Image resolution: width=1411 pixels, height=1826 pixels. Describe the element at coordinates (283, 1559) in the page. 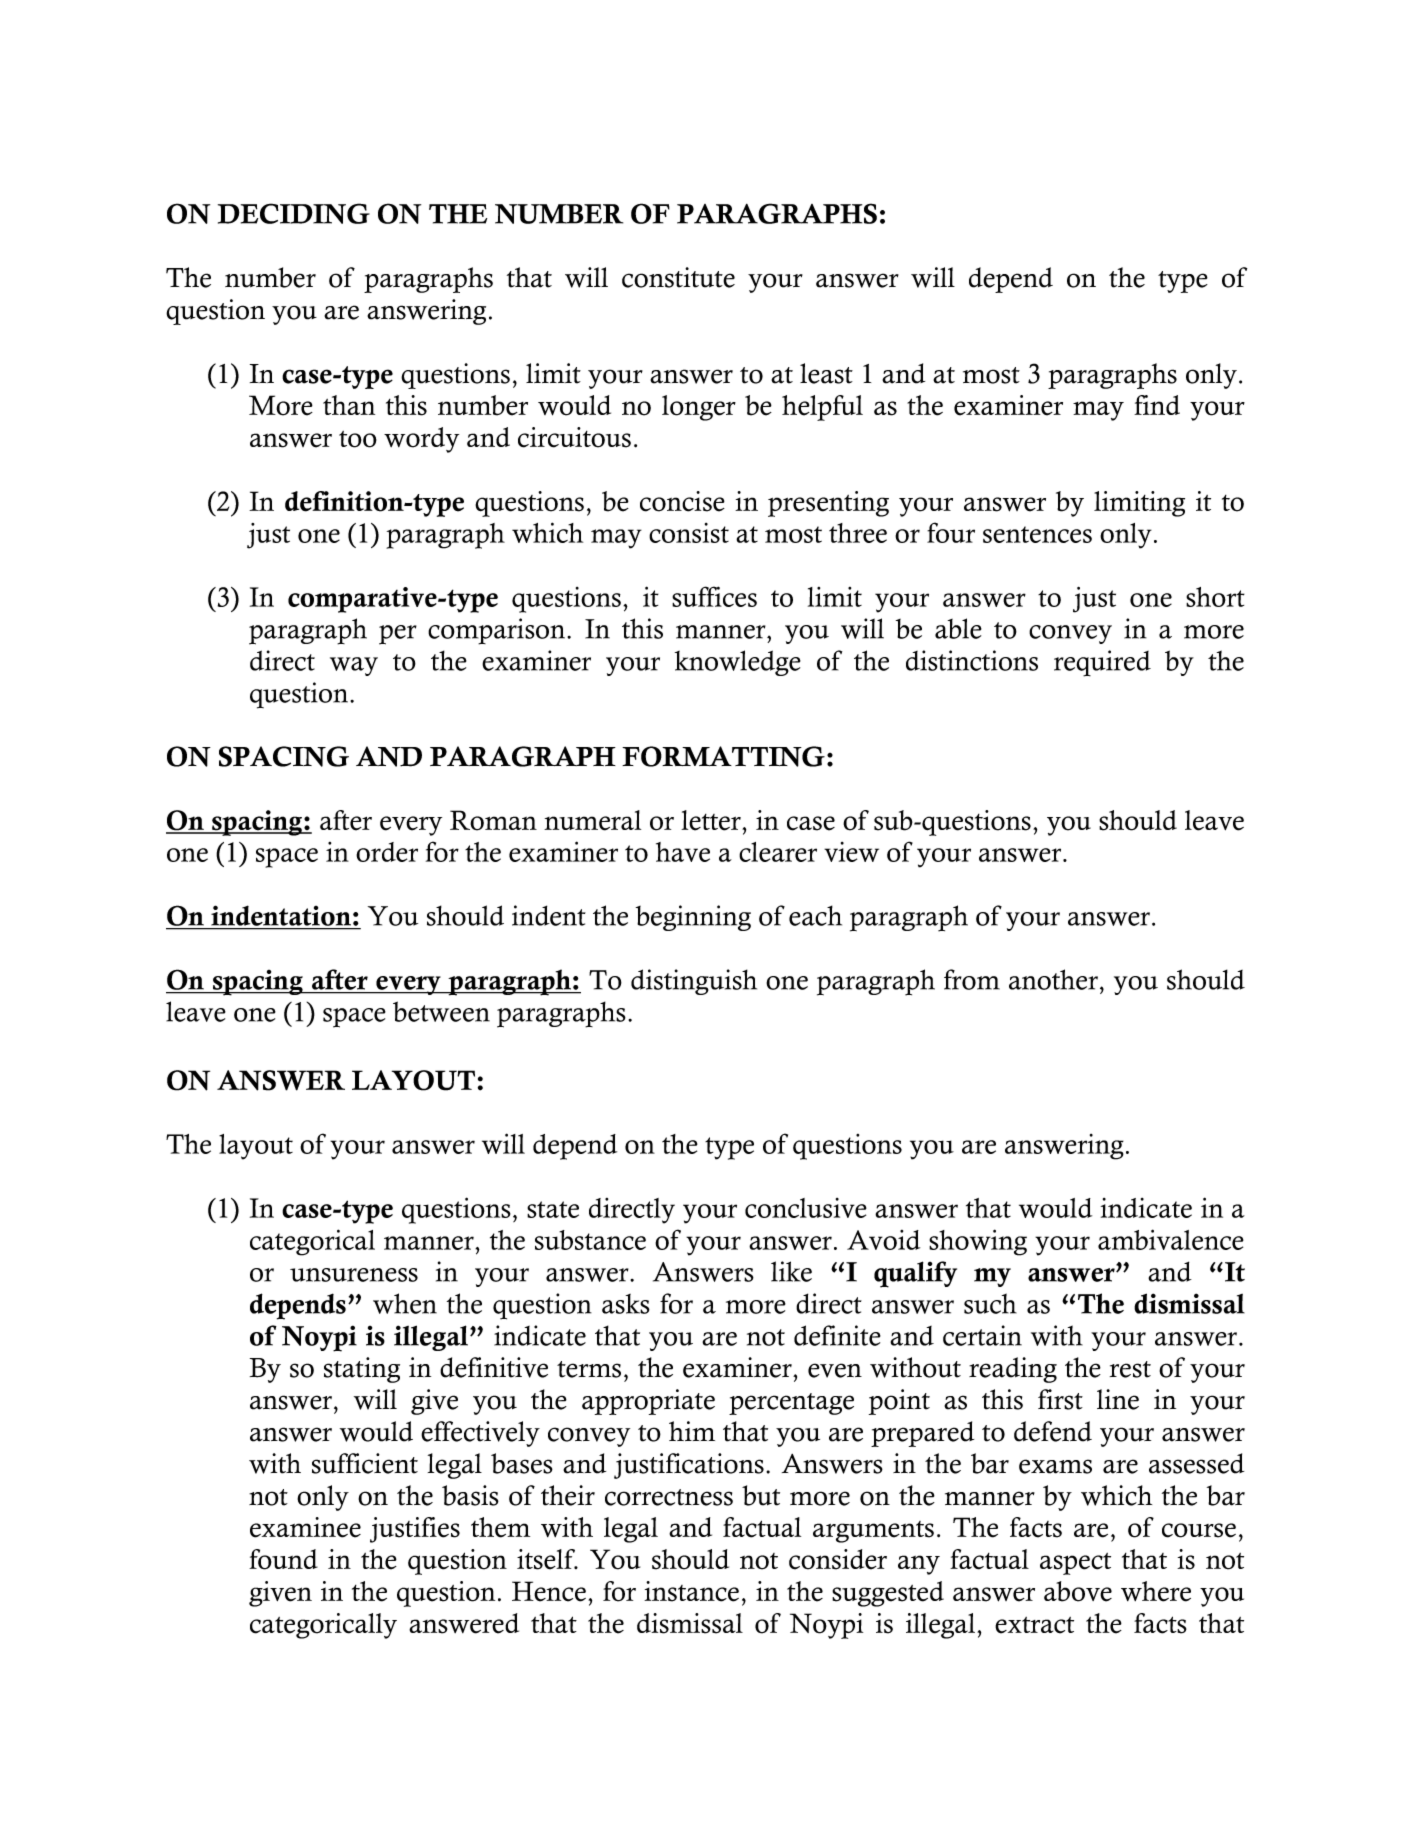

I see `found` at that location.
